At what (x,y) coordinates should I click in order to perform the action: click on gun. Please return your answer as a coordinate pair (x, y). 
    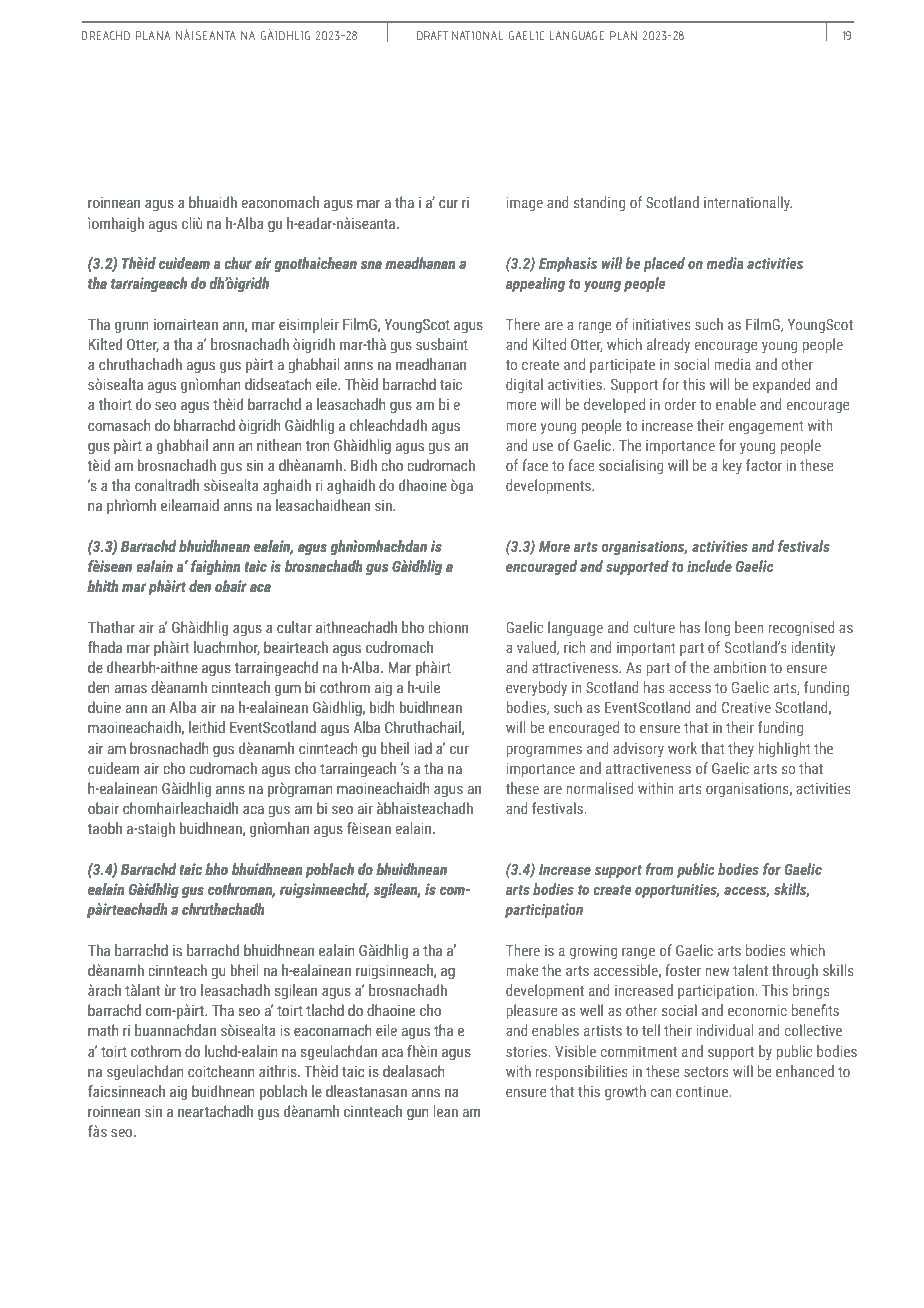
    Looking at the image, I should click on (418, 1114).
